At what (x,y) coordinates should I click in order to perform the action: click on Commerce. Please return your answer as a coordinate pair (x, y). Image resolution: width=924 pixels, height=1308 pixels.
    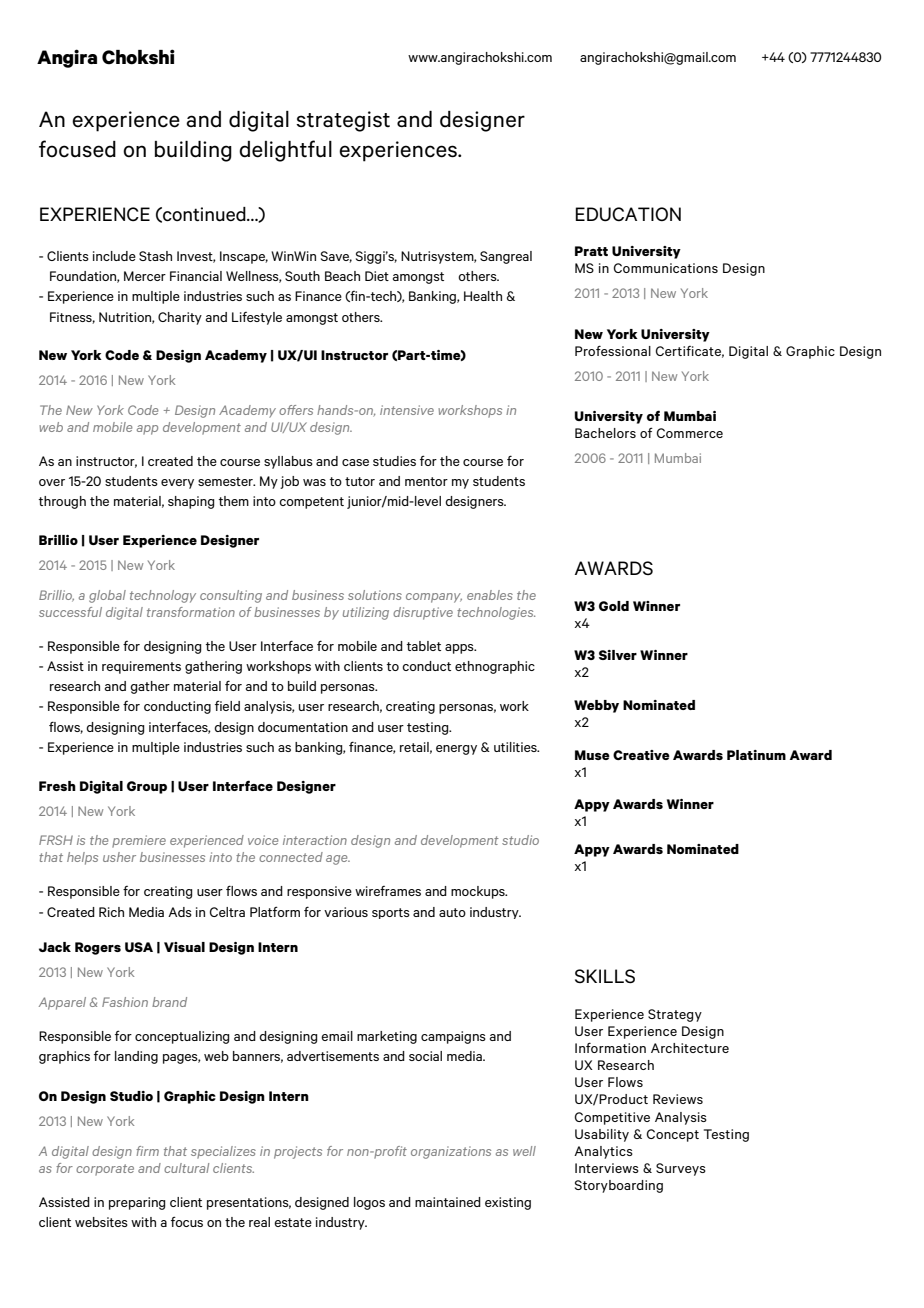
    Looking at the image, I should click on (690, 433).
